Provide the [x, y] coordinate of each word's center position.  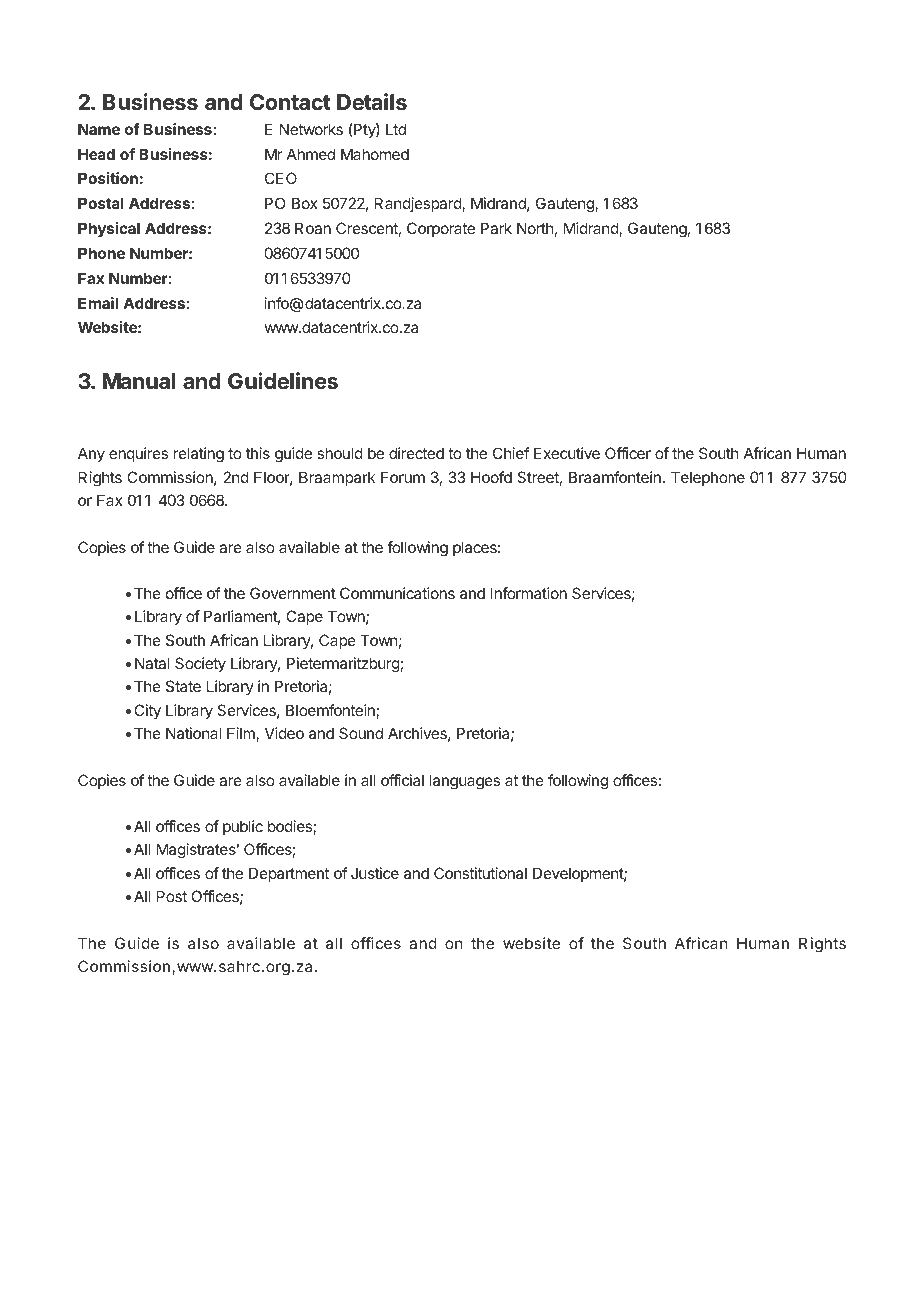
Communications [397, 593]
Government [293, 593]
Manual [139, 381]
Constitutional [480, 873]
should [340, 453]
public [243, 827]
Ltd [396, 129]
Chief [511, 453]
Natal [152, 663]
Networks [311, 129]
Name [99, 129]
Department [289, 874]
